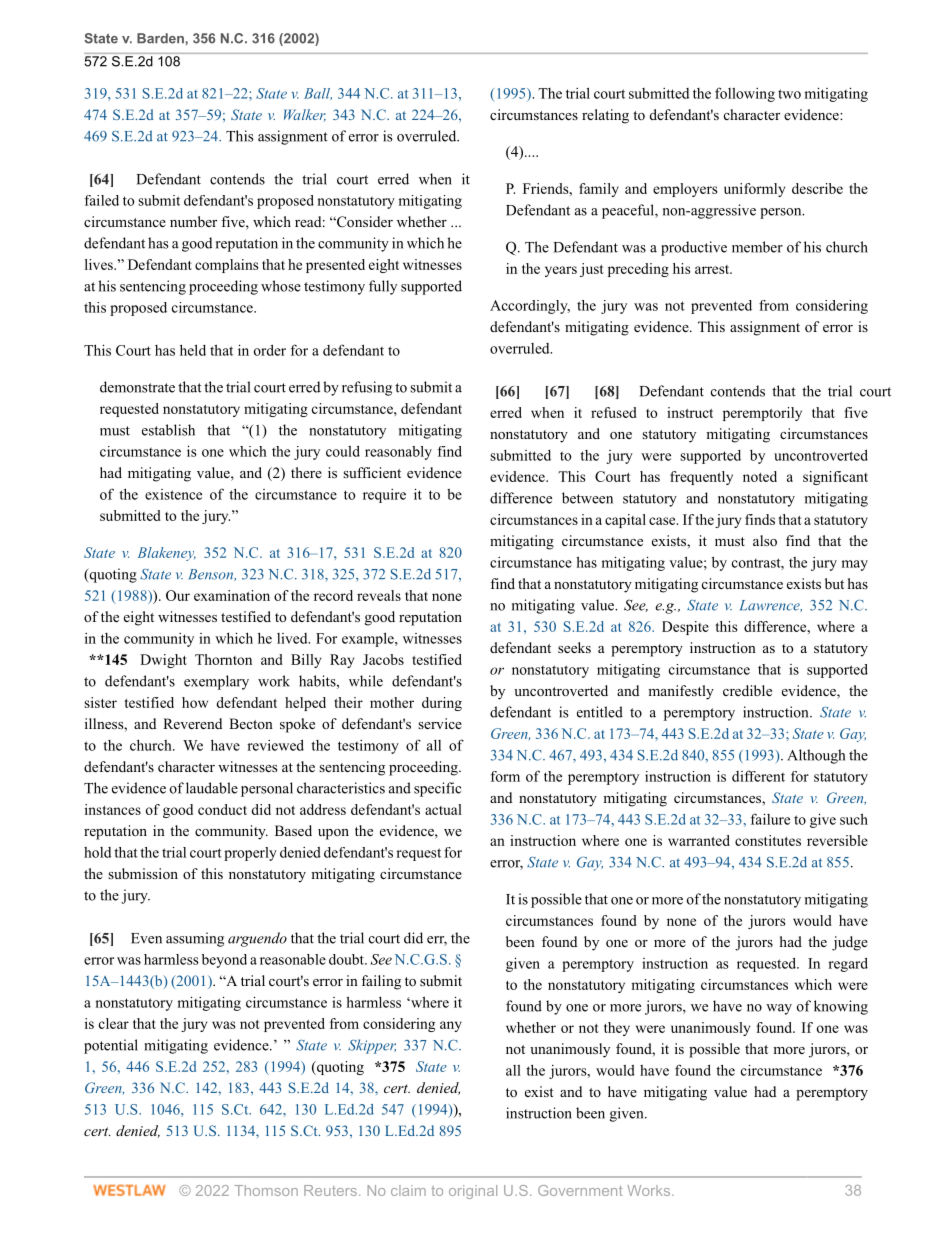 This screenshot has height=1233, width=952. What do you see at coordinates (266, 1190) in the screenshot?
I see `Thomson` at bounding box center [266, 1190].
